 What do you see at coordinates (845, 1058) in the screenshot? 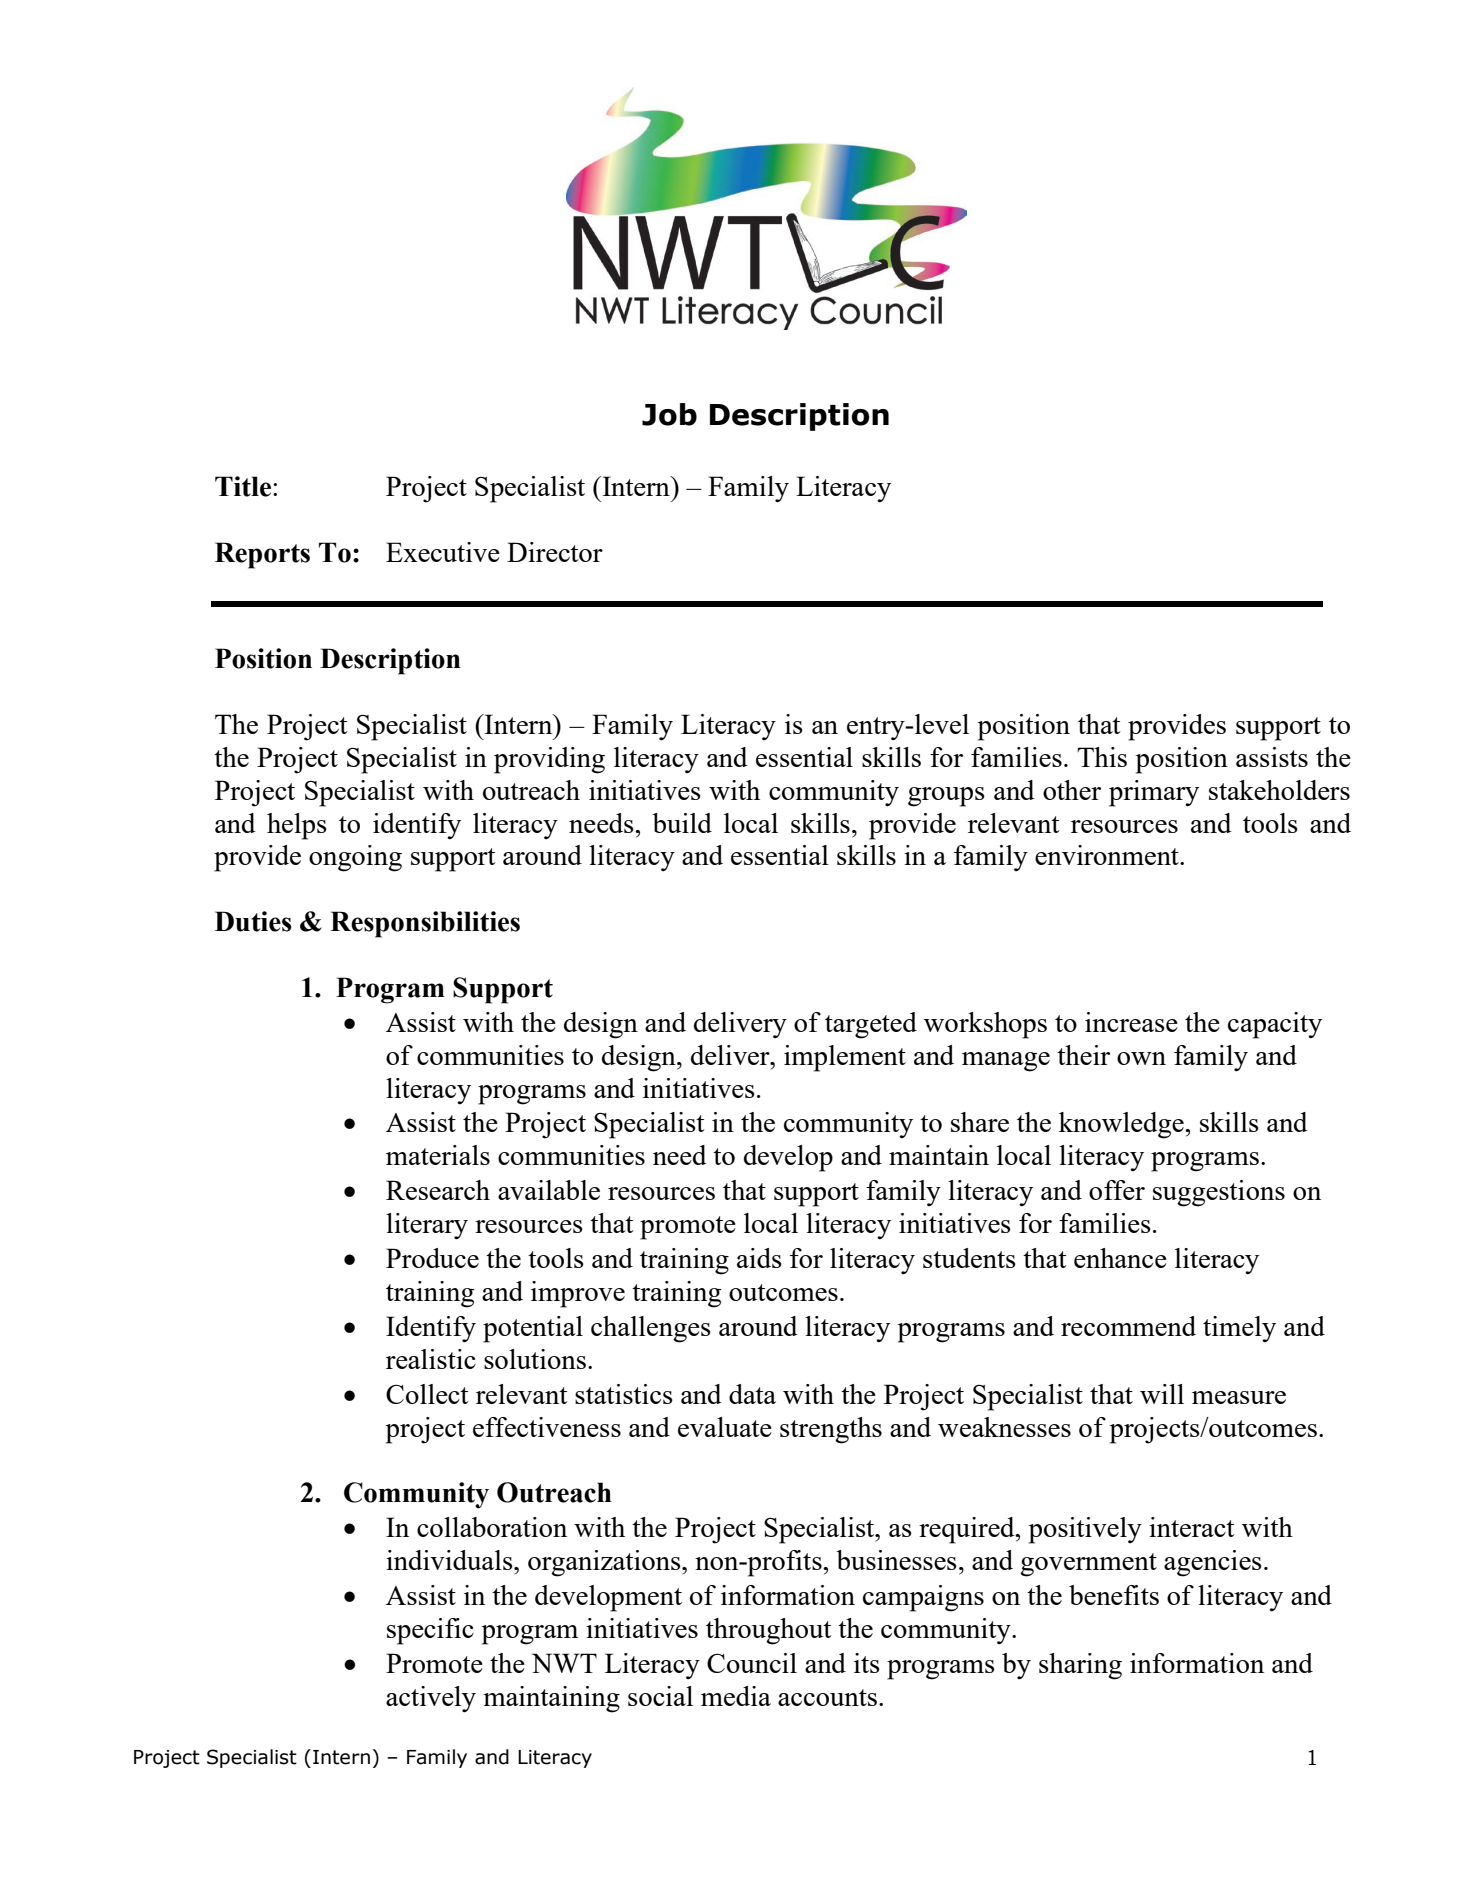
I see `implement` at bounding box center [845, 1058].
